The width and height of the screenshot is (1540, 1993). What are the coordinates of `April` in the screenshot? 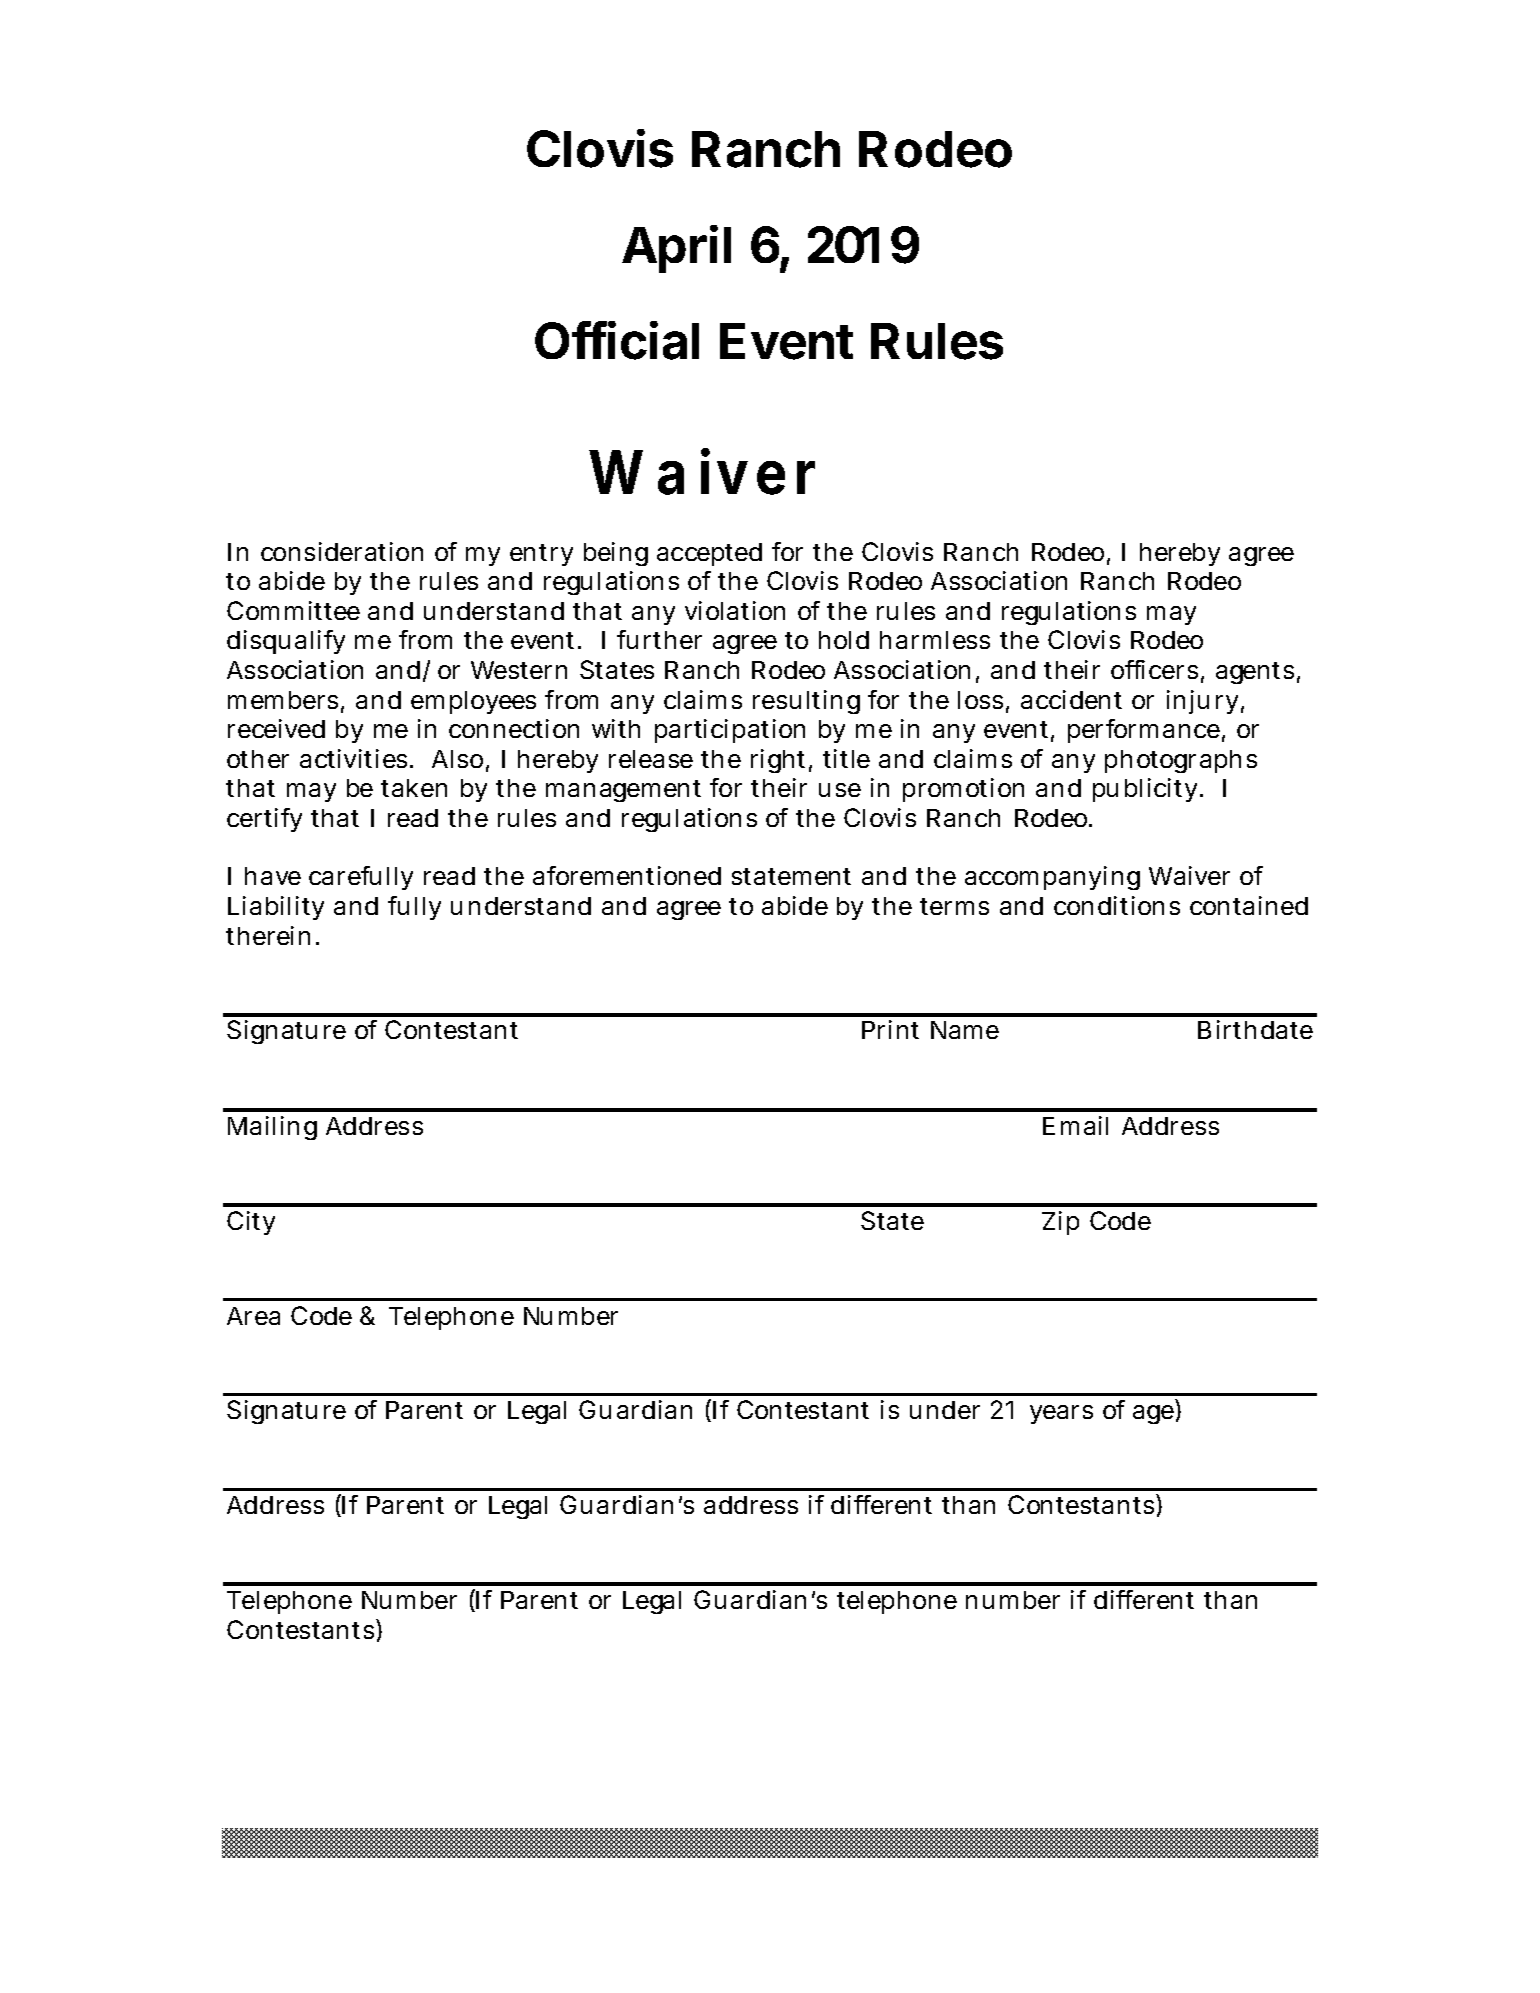 It's located at (676, 249).
